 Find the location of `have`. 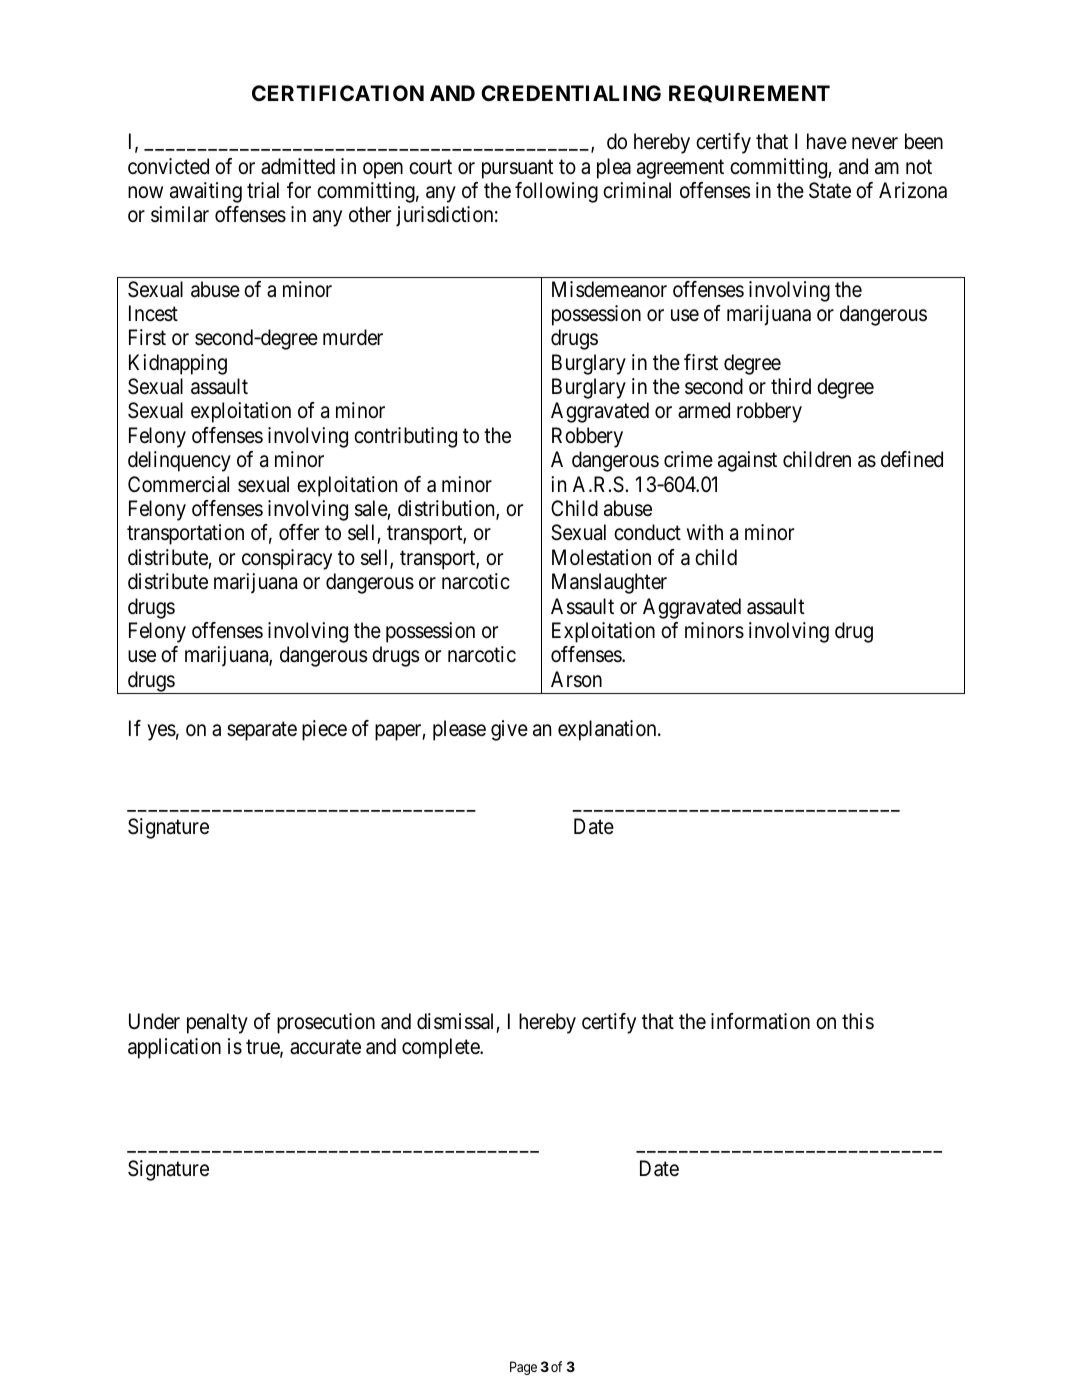

have is located at coordinates (827, 141).
